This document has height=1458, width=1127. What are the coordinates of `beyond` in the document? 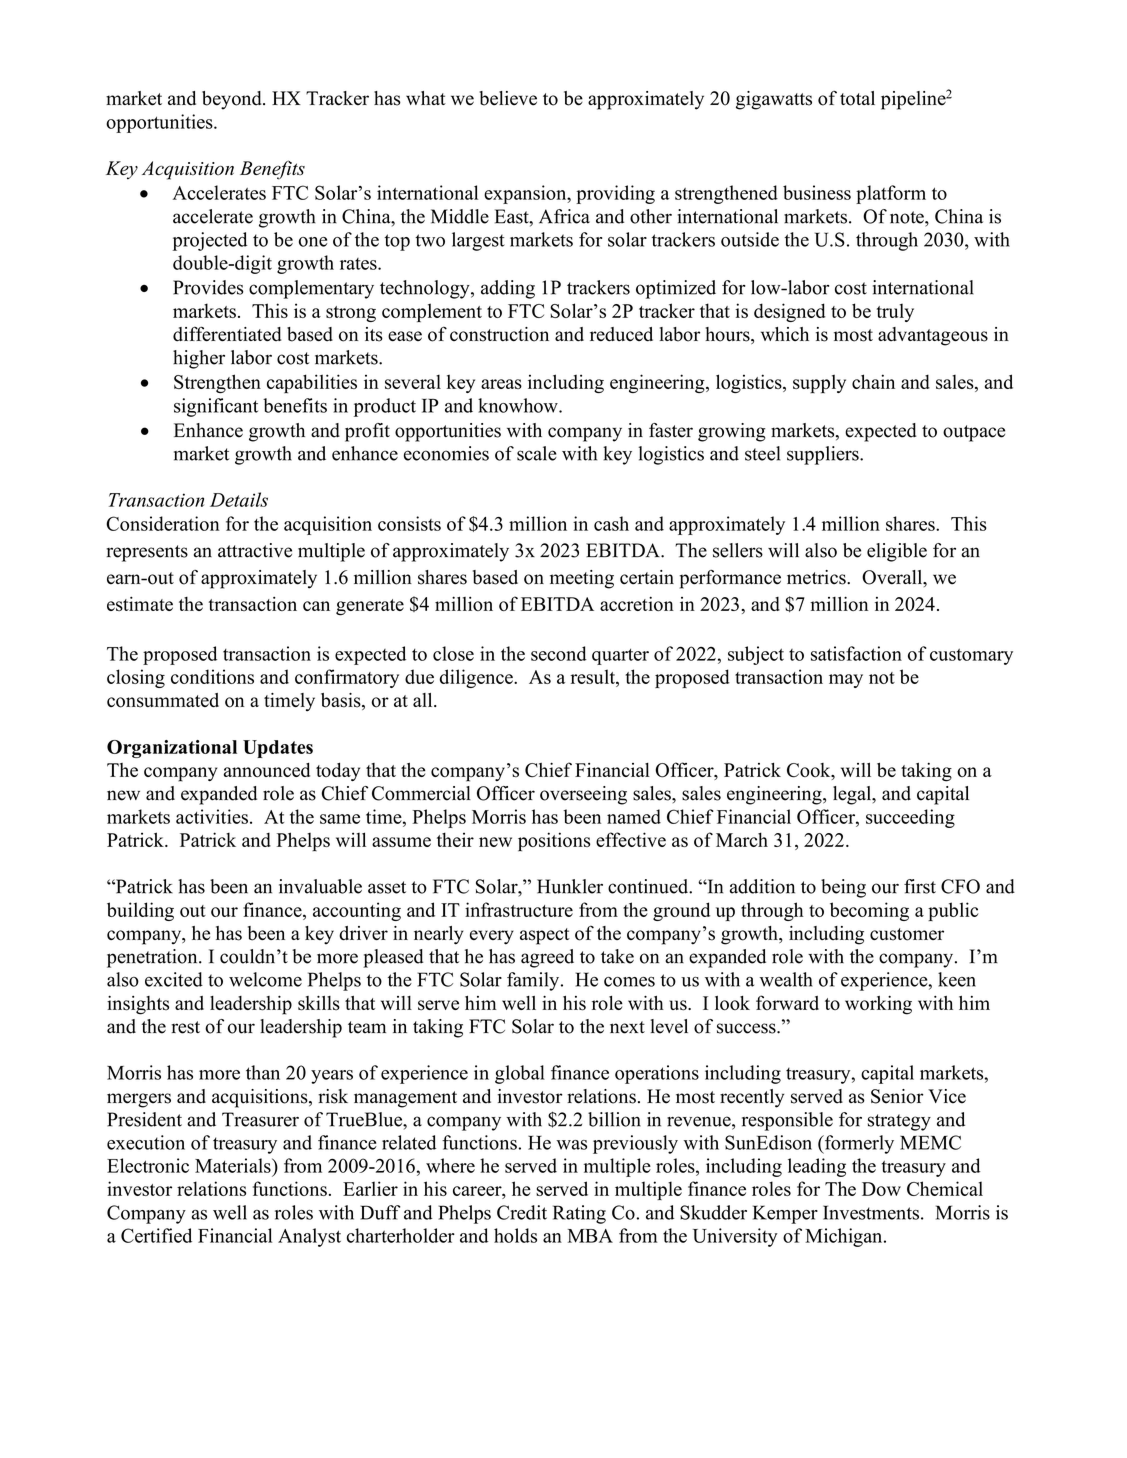 It's located at (233, 100).
